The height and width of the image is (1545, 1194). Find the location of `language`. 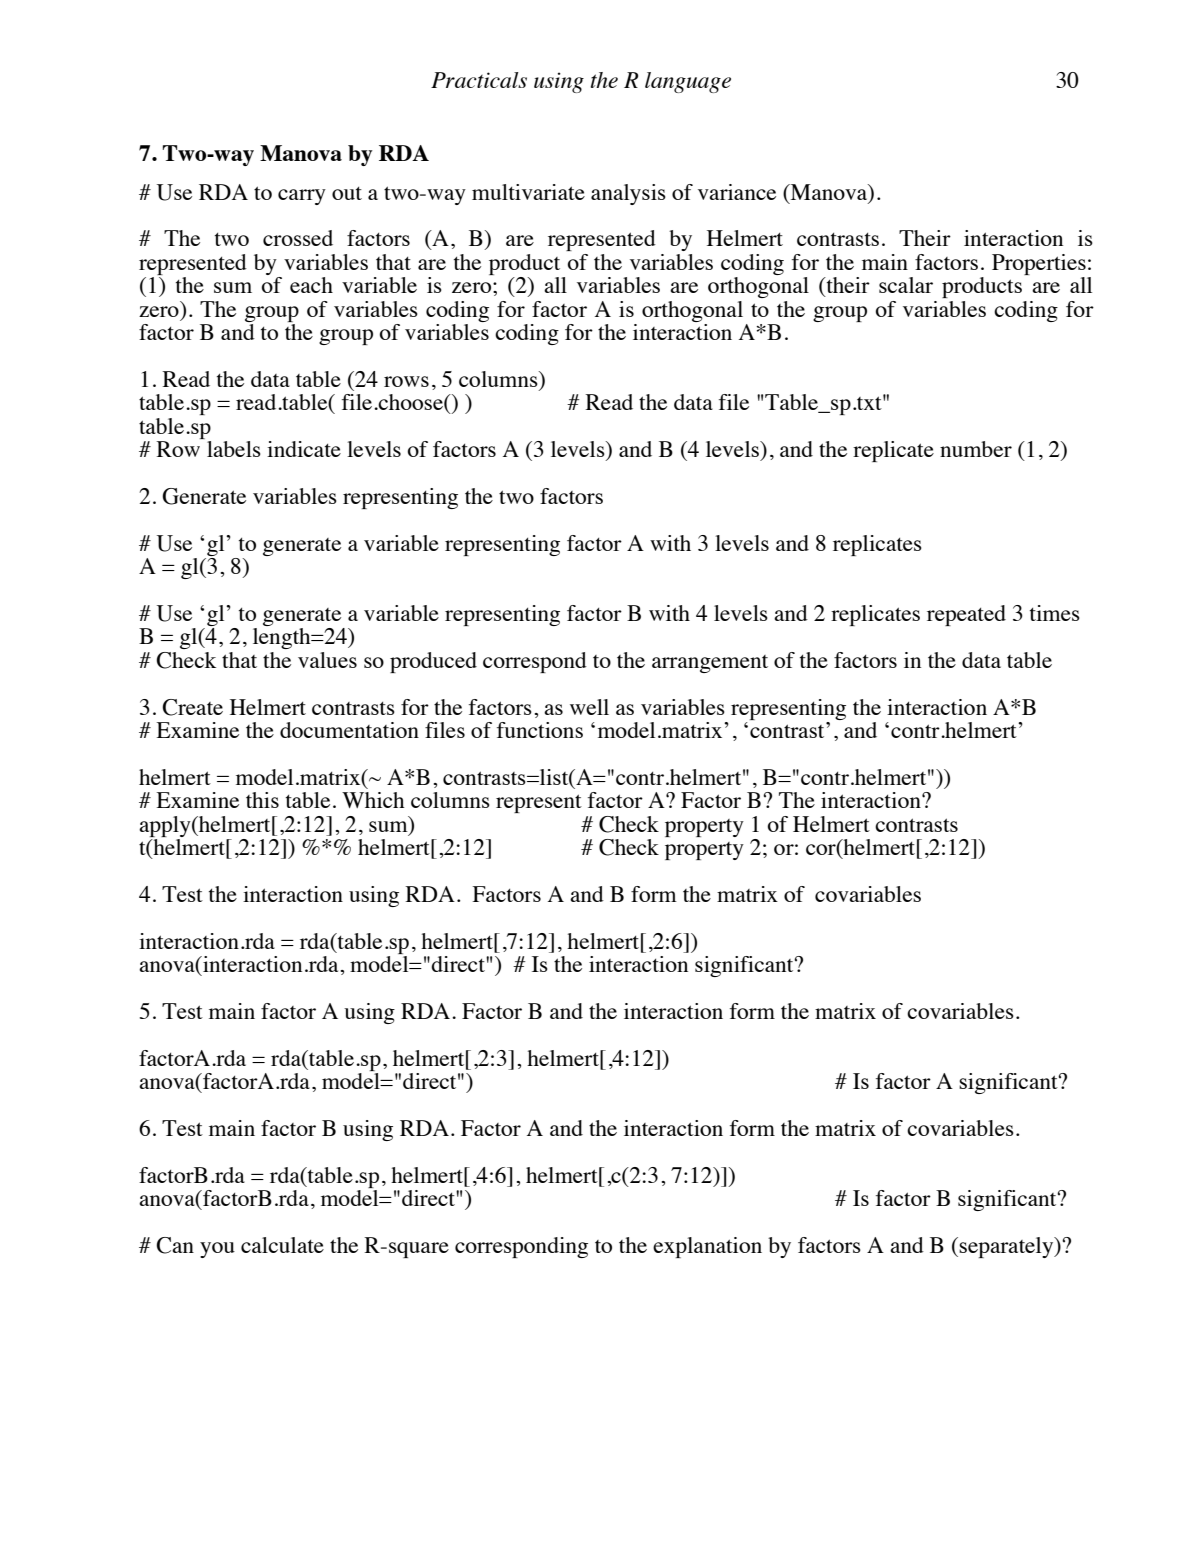

language is located at coordinates (688, 82).
